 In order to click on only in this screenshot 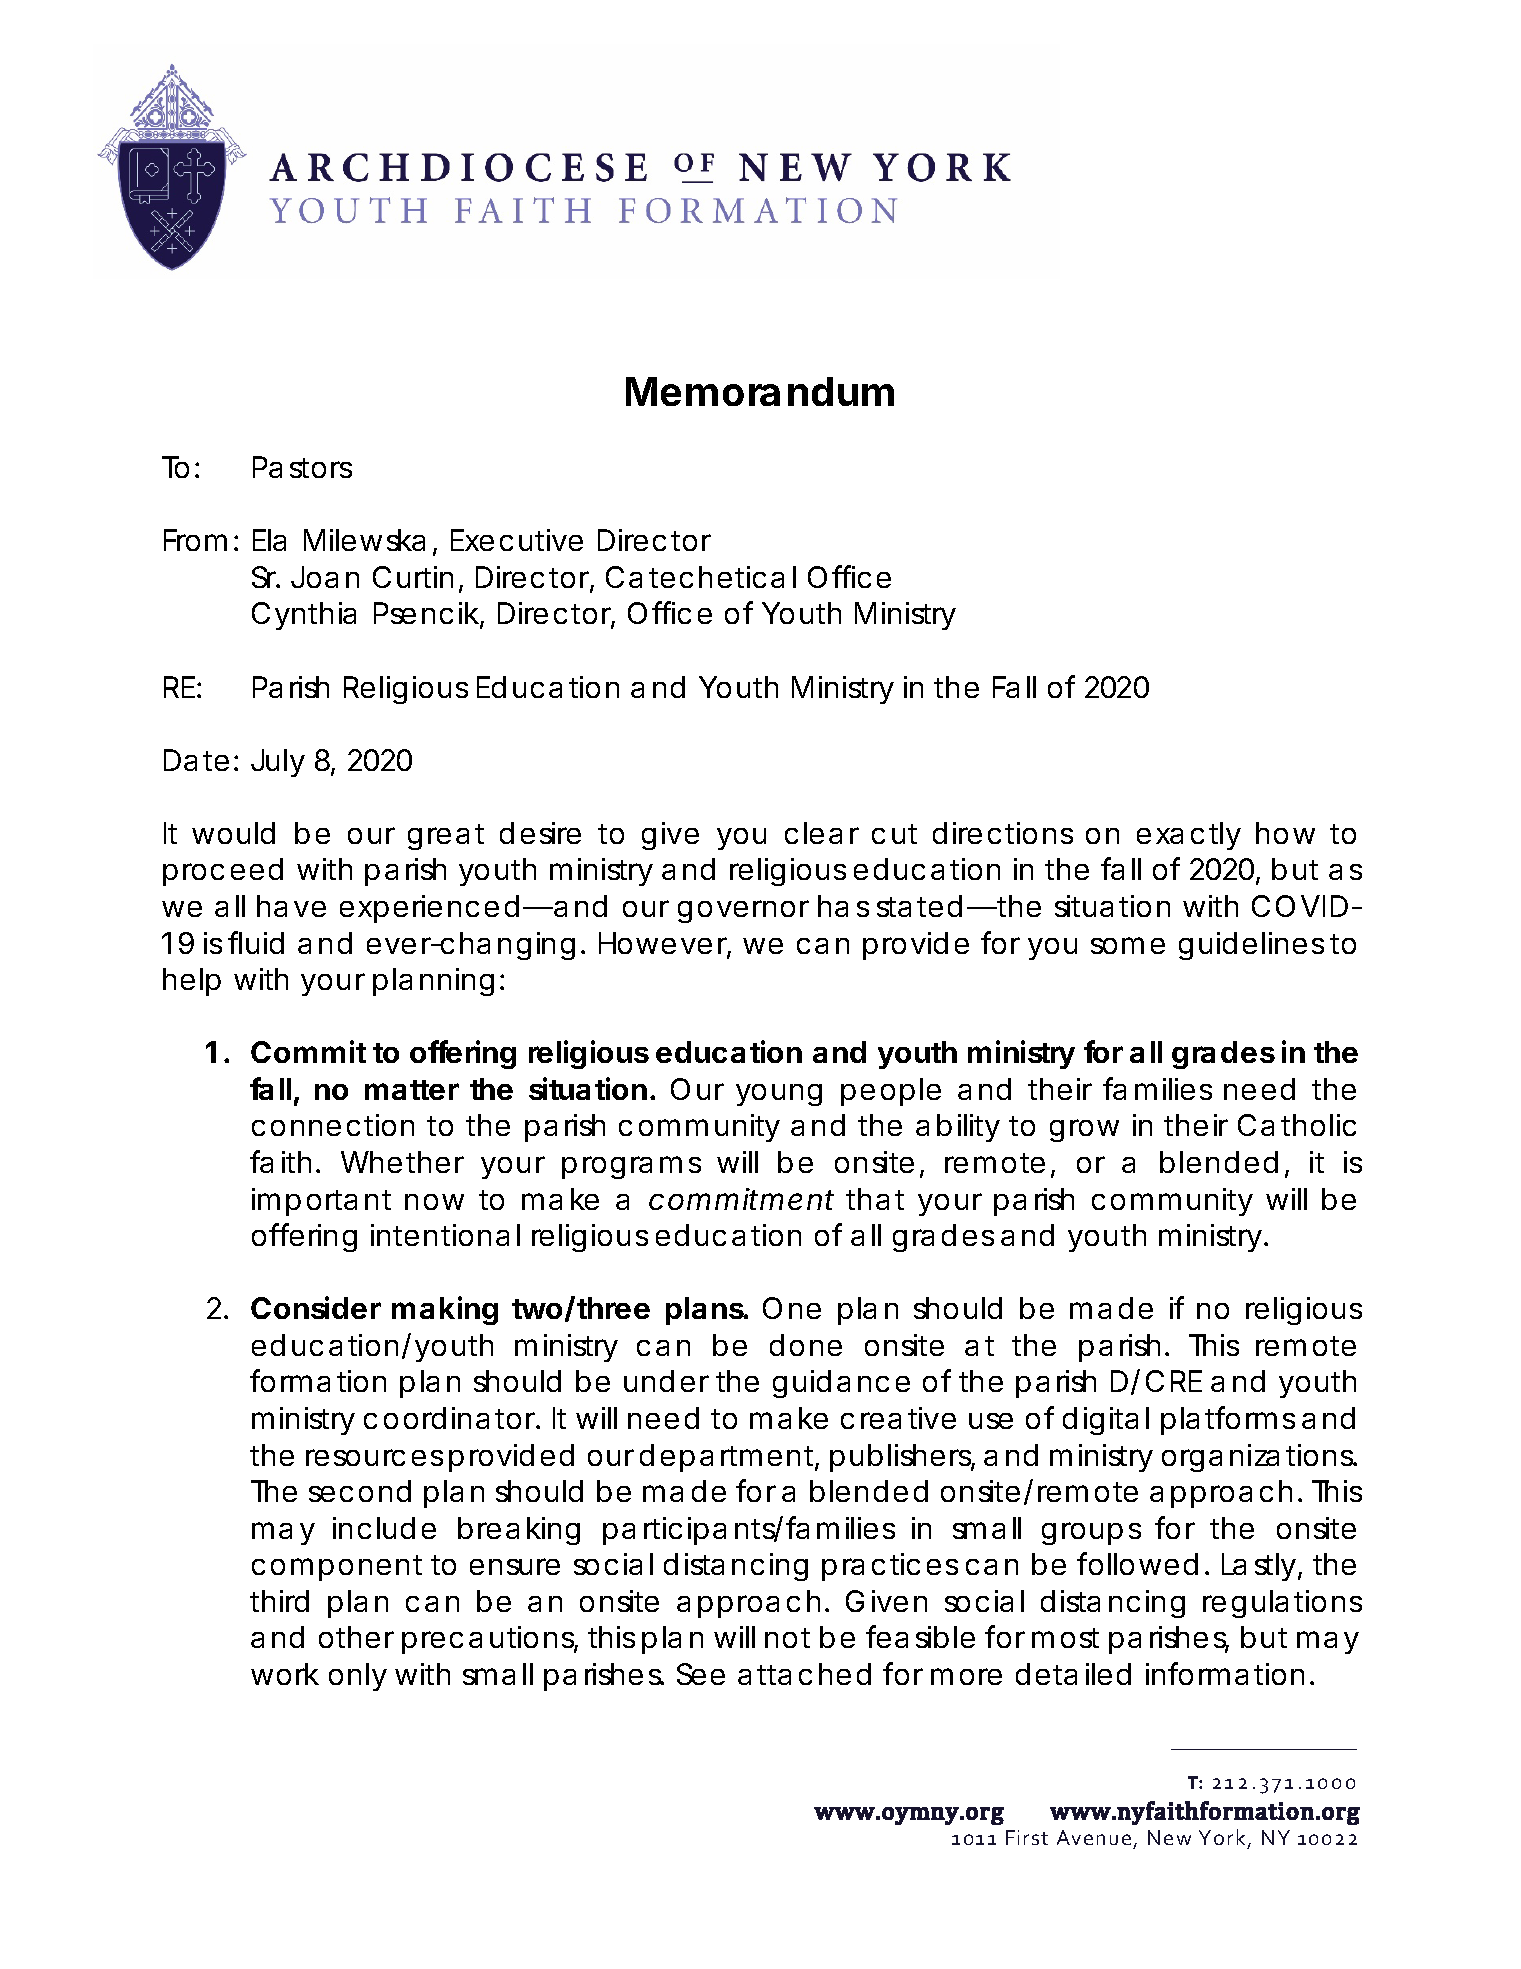, I will do `click(358, 1677)`.
